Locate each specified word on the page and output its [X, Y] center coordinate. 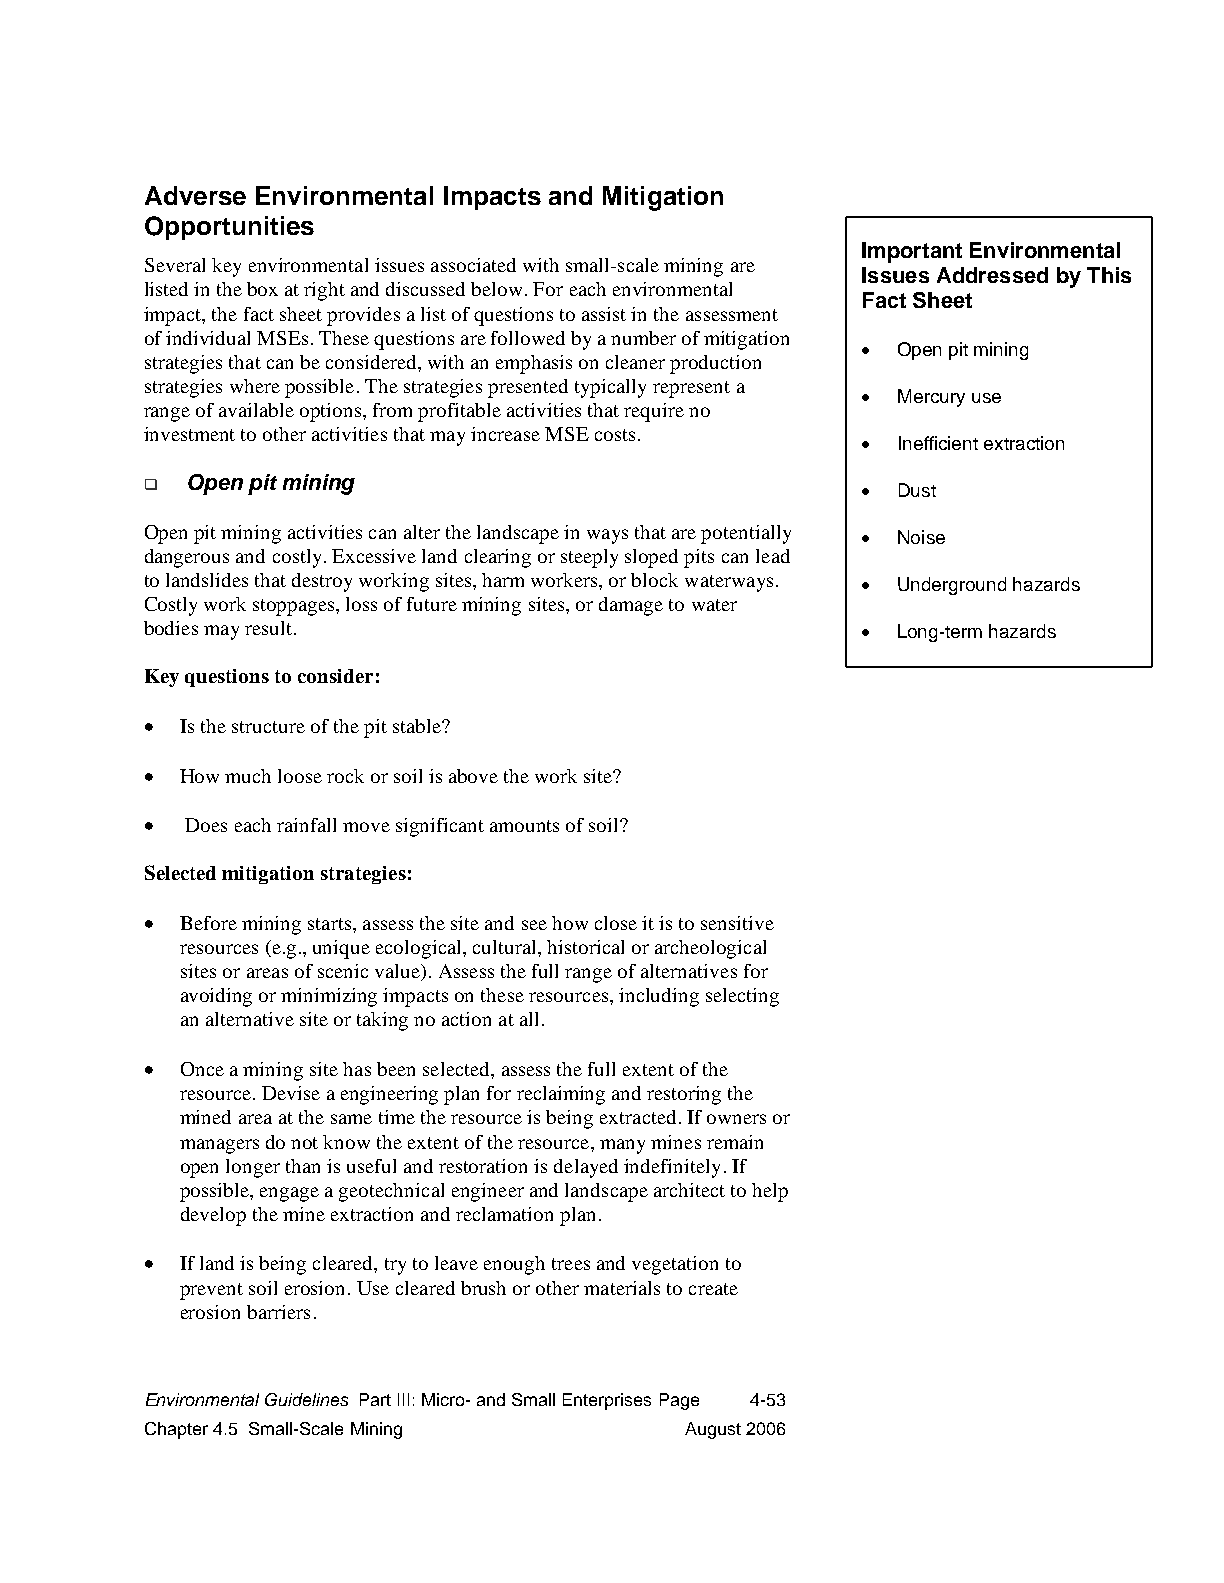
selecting [742, 997]
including [659, 997]
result [270, 628]
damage [631, 606]
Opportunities [229, 228]
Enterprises [607, 1401]
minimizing [329, 997]
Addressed [992, 275]
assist [604, 314]
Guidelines [306, 1399]
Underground [952, 586]
